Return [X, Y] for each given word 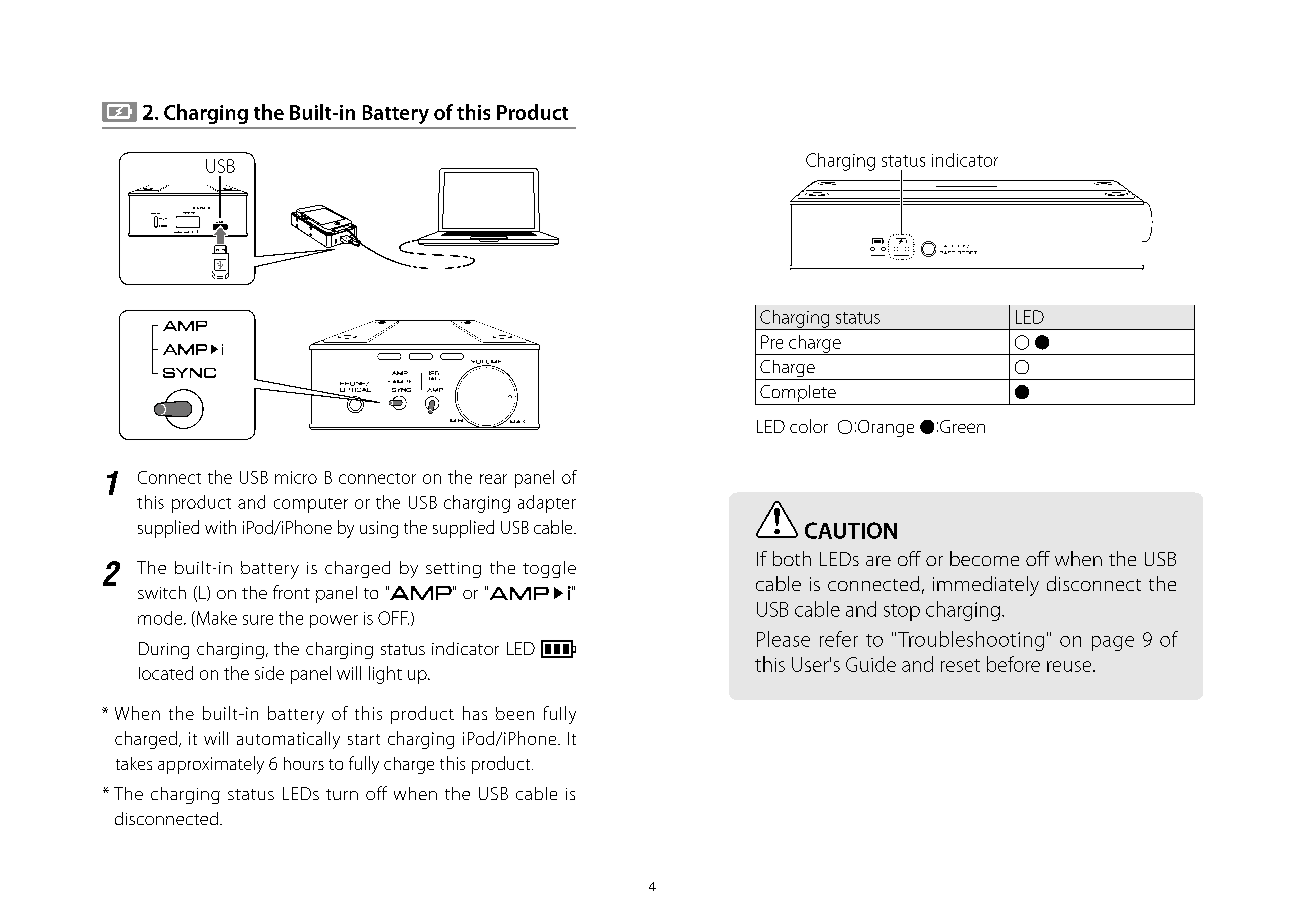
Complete [798, 395]
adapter [547, 504]
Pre [772, 342]
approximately [211, 765]
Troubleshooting [971, 641]
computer [311, 505]
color [809, 426]
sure [258, 620]
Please [783, 639]
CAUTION [851, 530]
